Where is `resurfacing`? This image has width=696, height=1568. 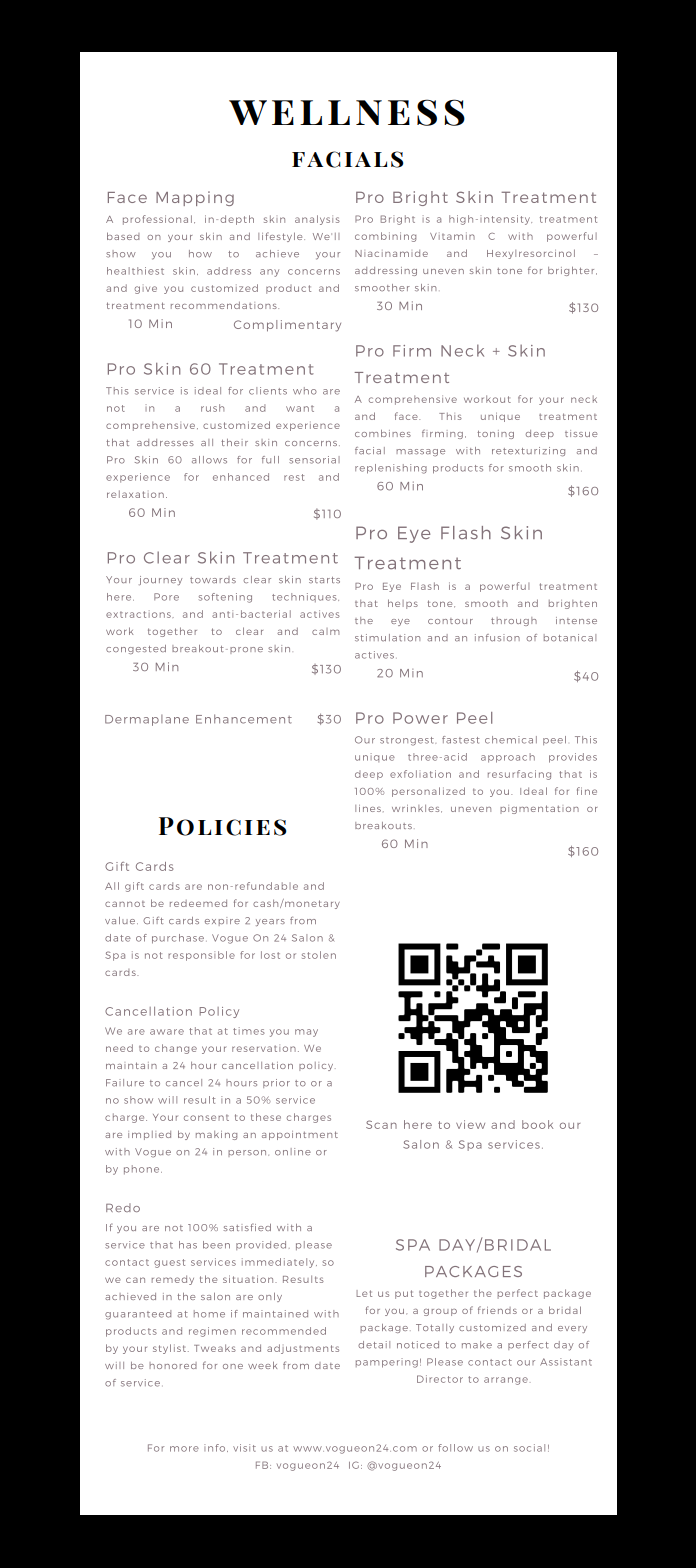 resurfacing is located at coordinates (519, 775).
